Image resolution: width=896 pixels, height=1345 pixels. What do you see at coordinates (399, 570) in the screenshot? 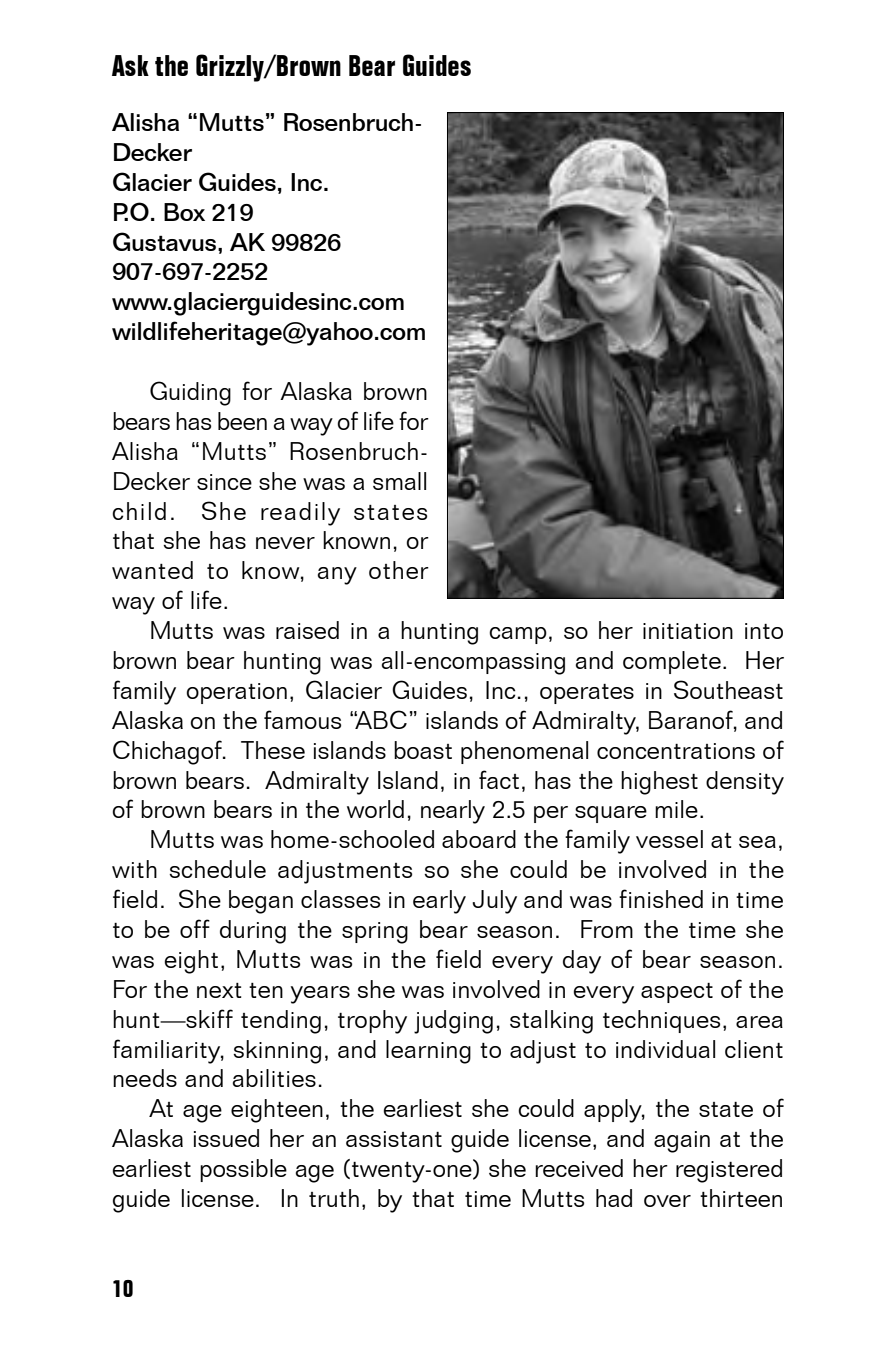
I see `other` at bounding box center [399, 570].
